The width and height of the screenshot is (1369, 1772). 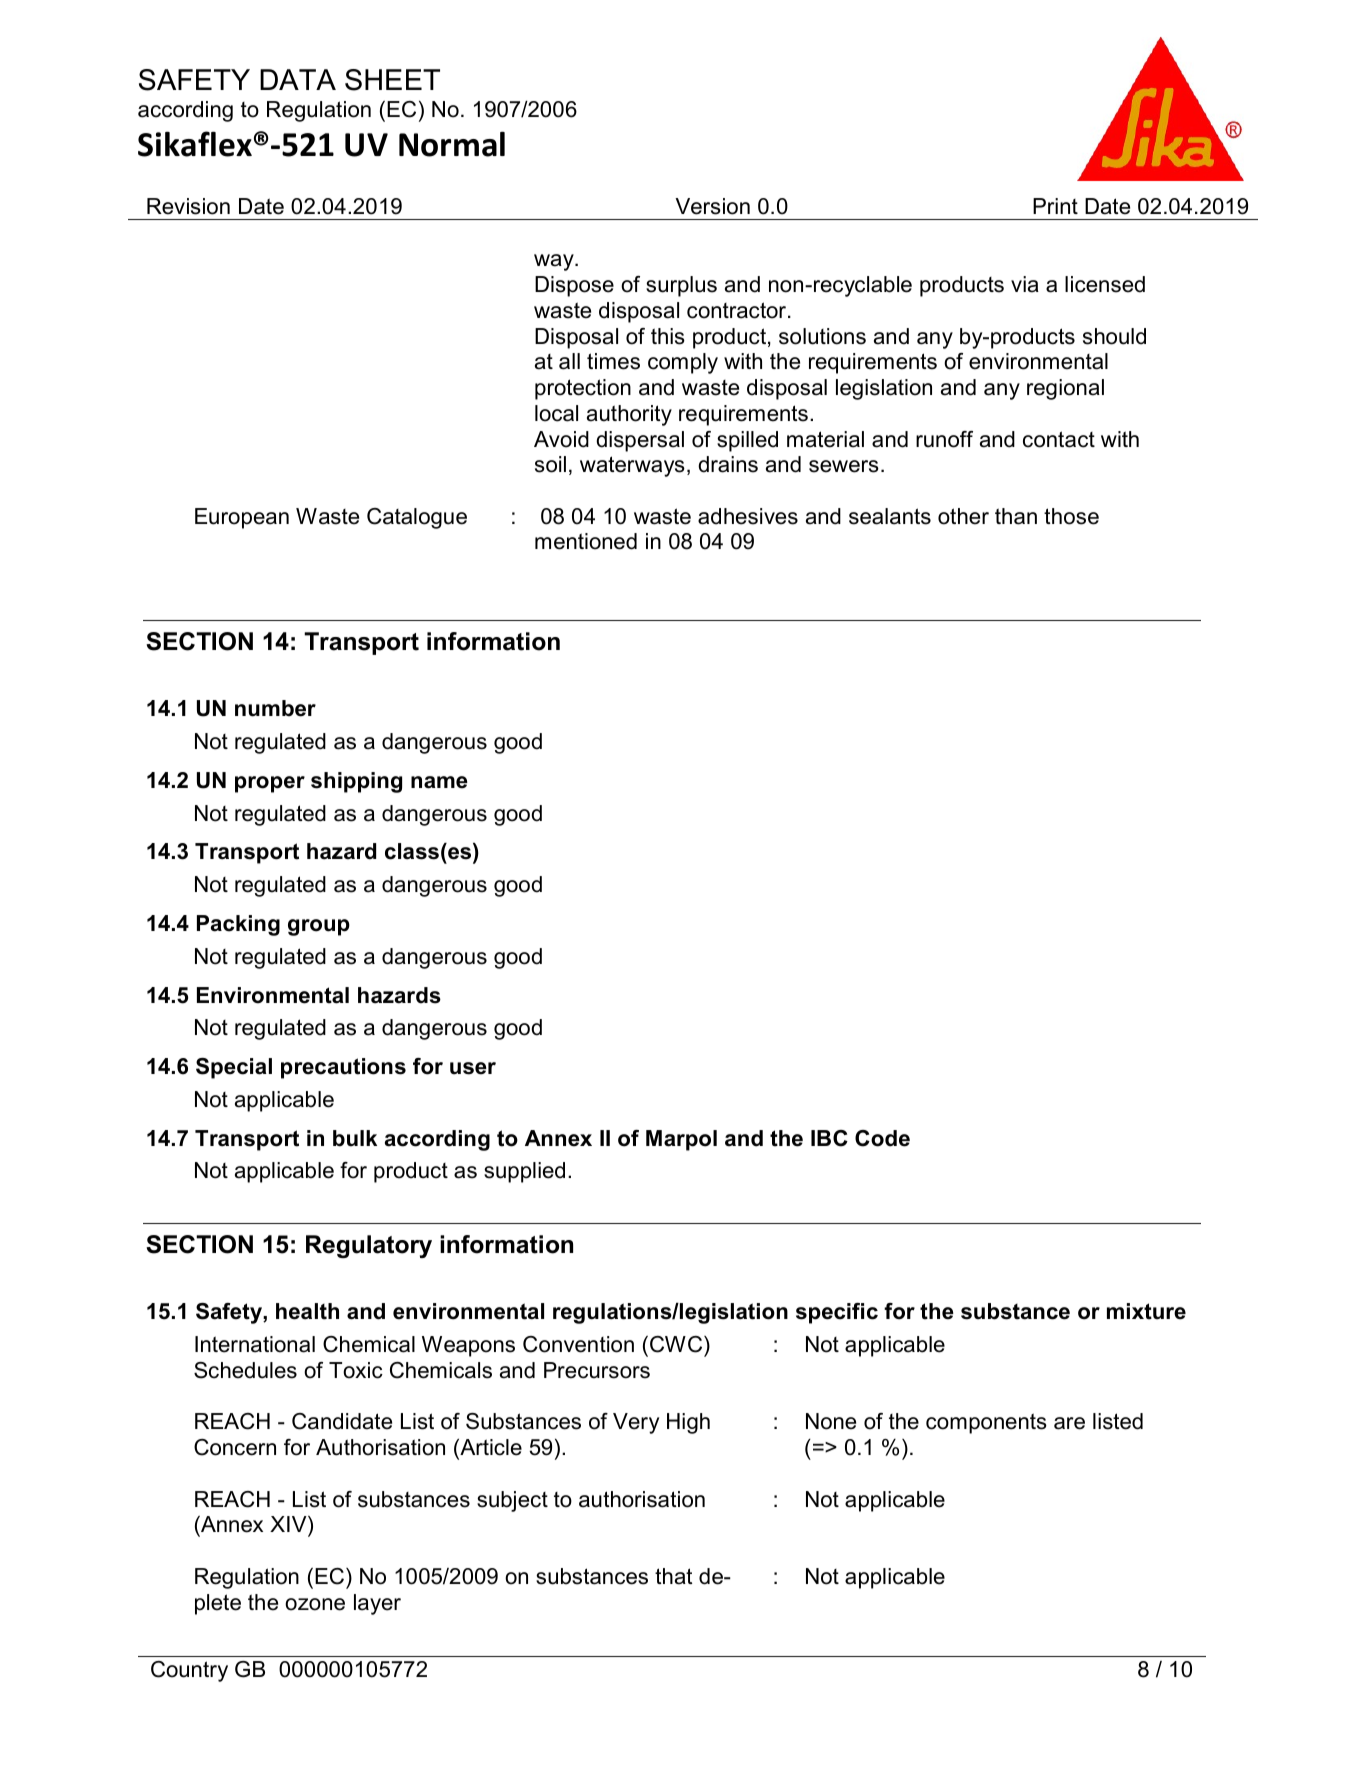 I want to click on ozone, so click(x=315, y=1604).
